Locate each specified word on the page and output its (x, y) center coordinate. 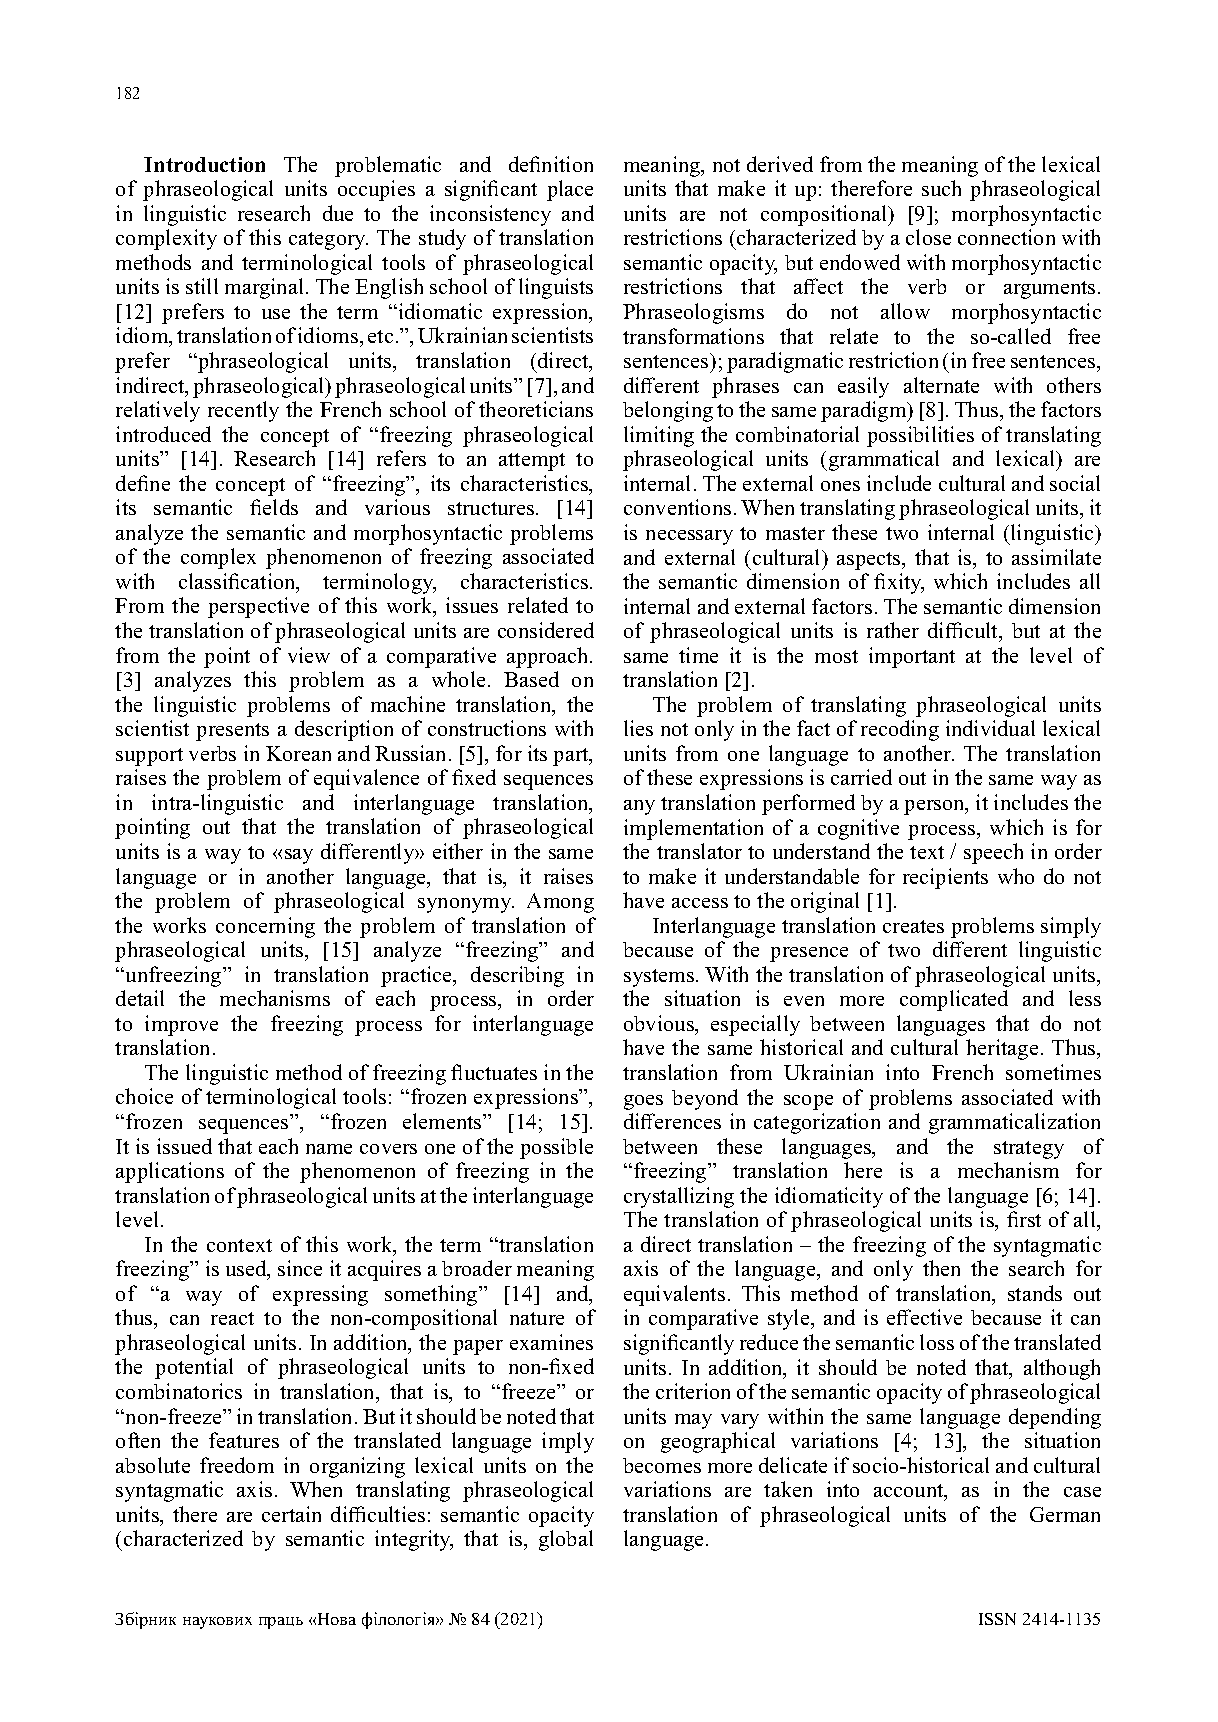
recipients (945, 878)
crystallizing (679, 1197)
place (570, 190)
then (941, 1268)
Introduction (204, 164)
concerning (265, 927)
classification (238, 582)
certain (291, 1514)
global (566, 1540)
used (247, 1270)
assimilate (1056, 557)
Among (560, 903)
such (941, 188)
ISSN (997, 1619)
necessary (689, 537)
